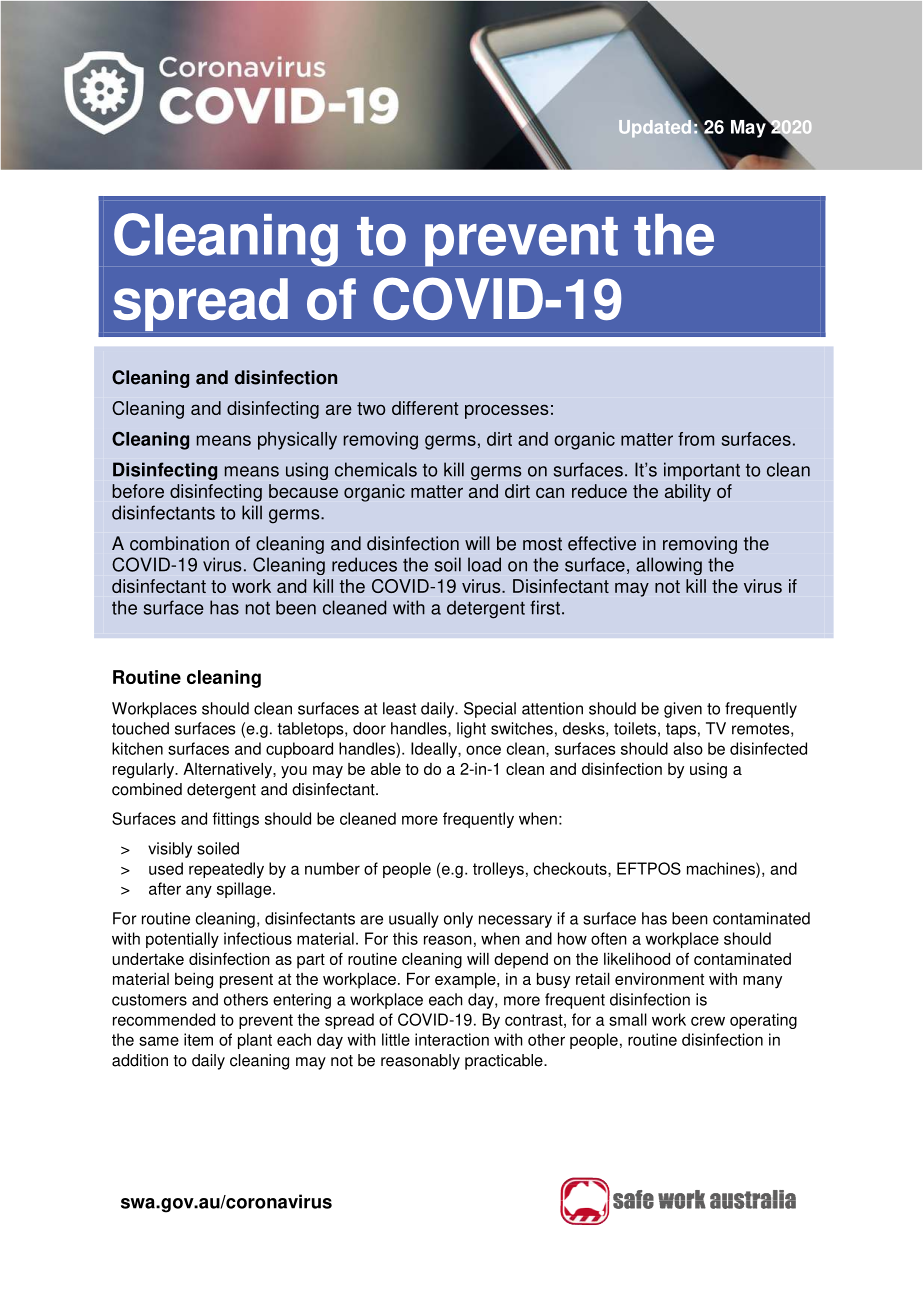  What do you see at coordinates (425, 408) in the page?
I see `different` at bounding box center [425, 408].
